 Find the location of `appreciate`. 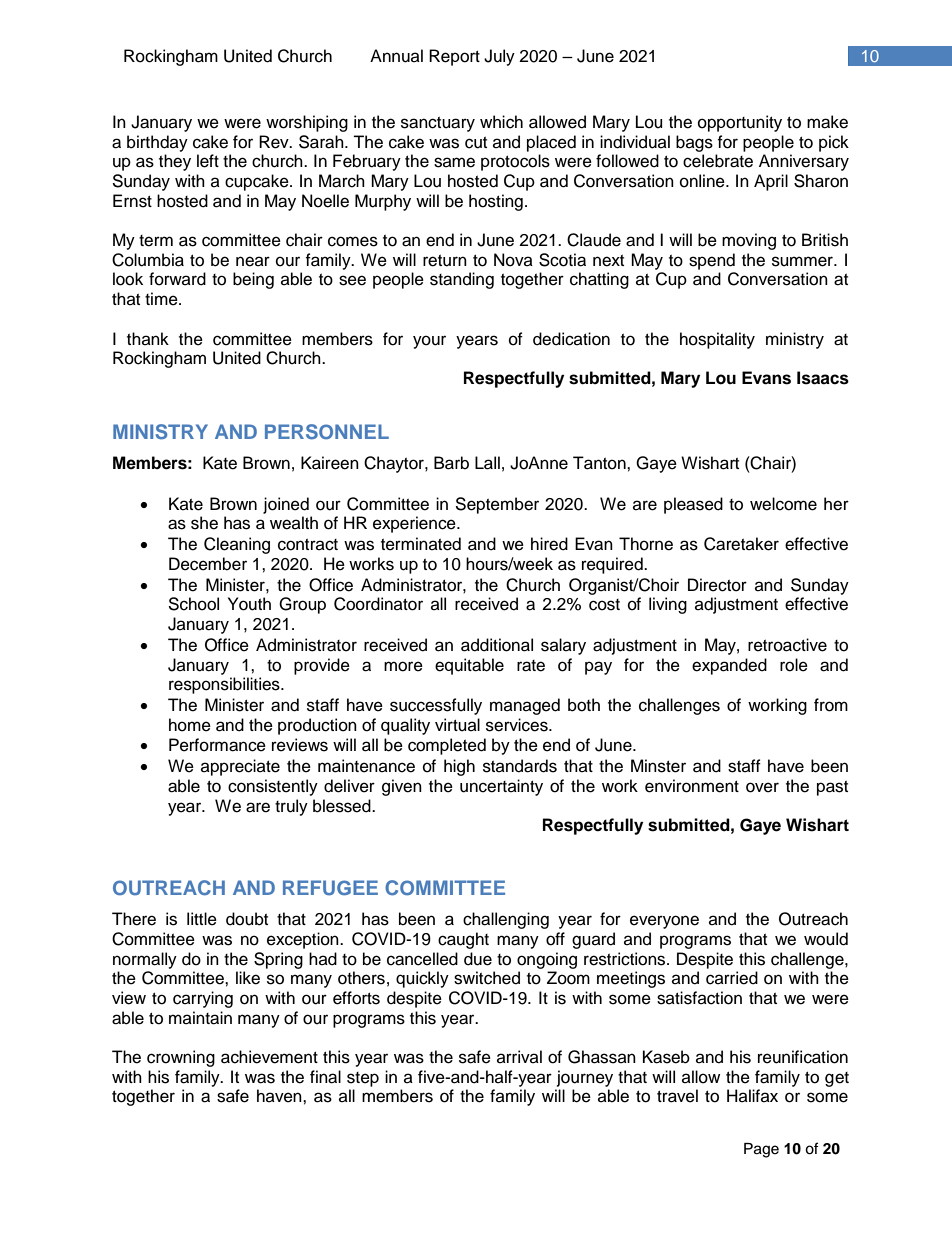

appreciate is located at coordinates (240, 767).
